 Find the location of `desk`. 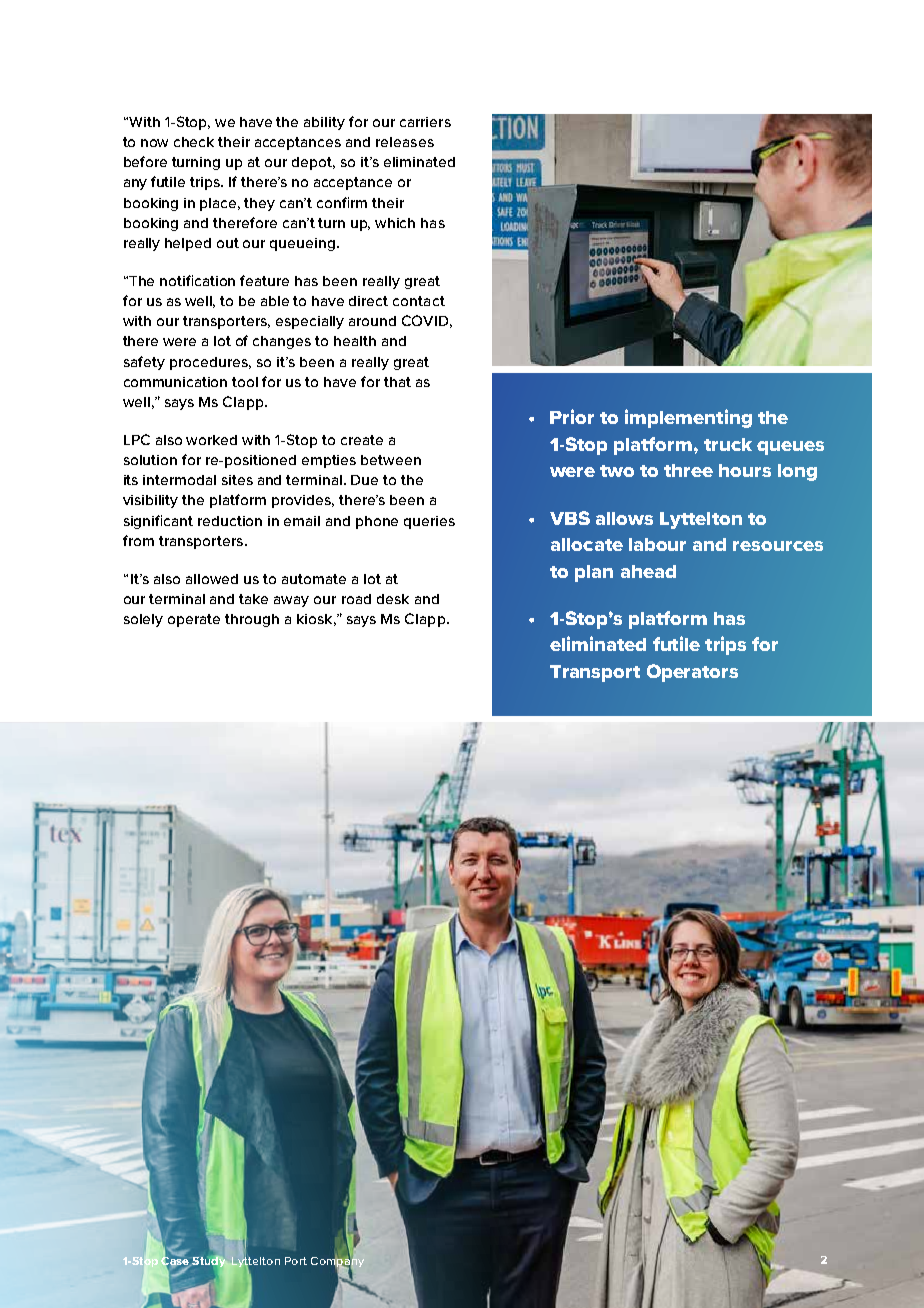

desk is located at coordinates (393, 599).
